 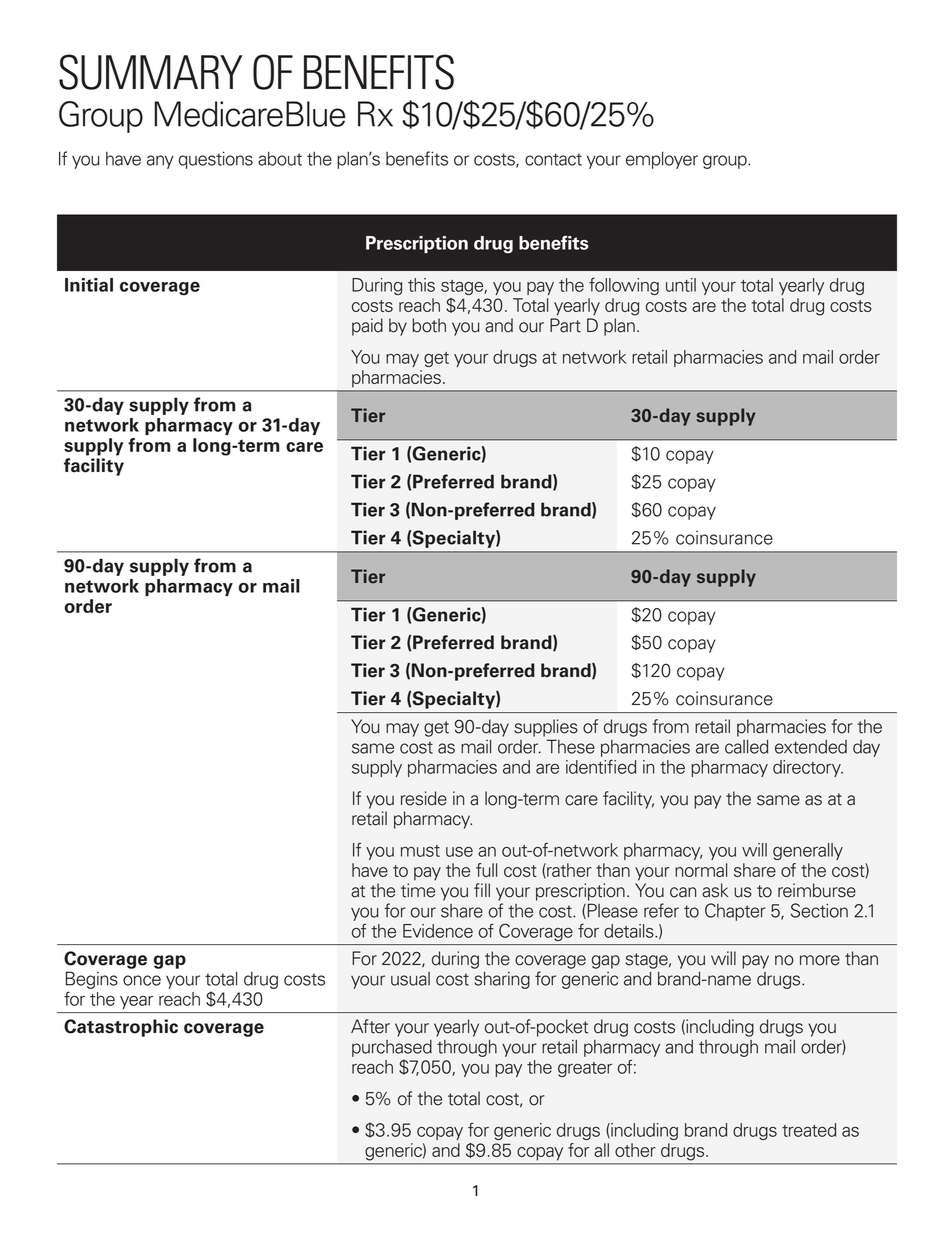 What do you see at coordinates (662, 160) in the page?
I see `employer` at bounding box center [662, 160].
